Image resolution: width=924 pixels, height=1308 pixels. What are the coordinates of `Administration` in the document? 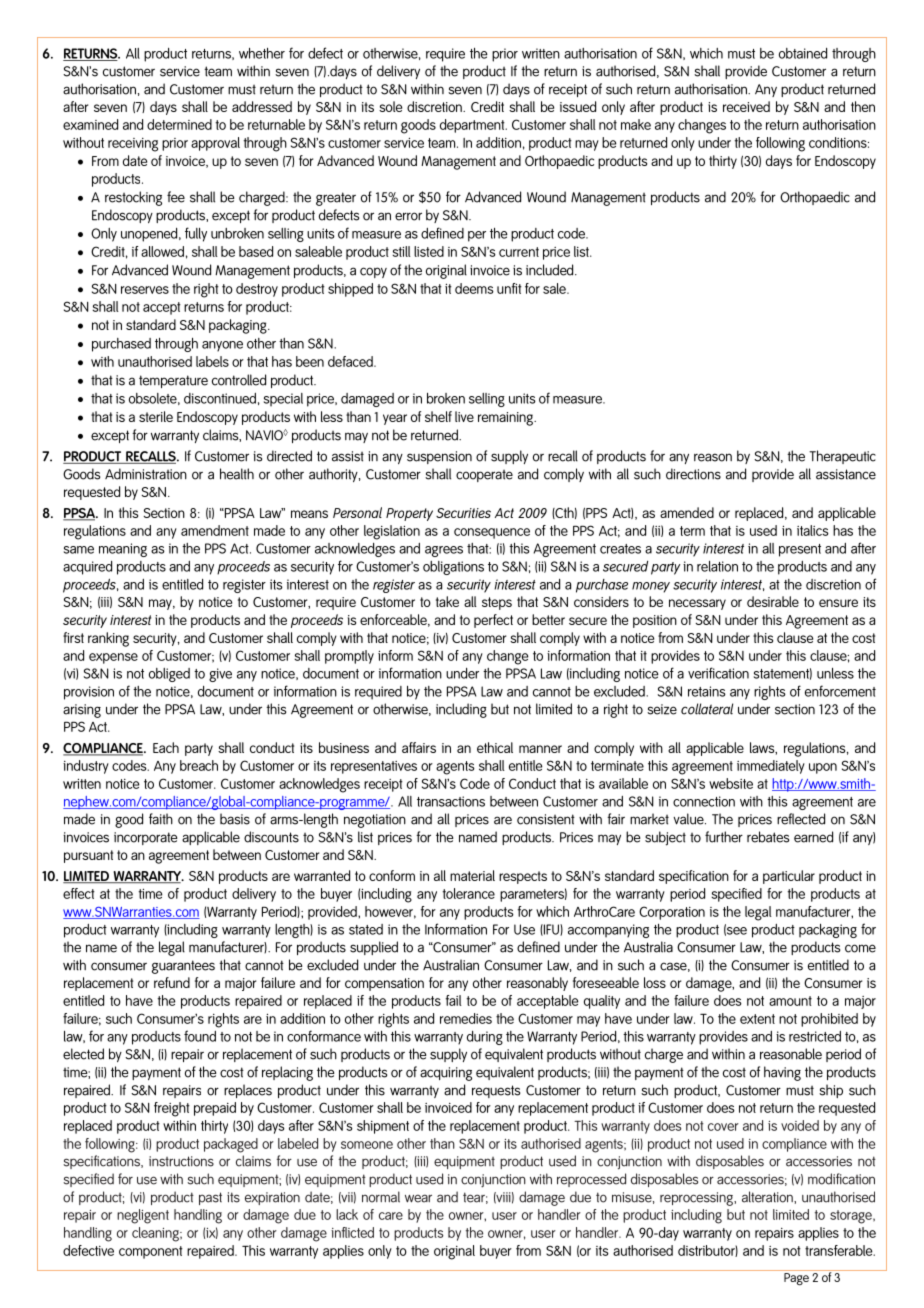 It's located at (146, 474).
